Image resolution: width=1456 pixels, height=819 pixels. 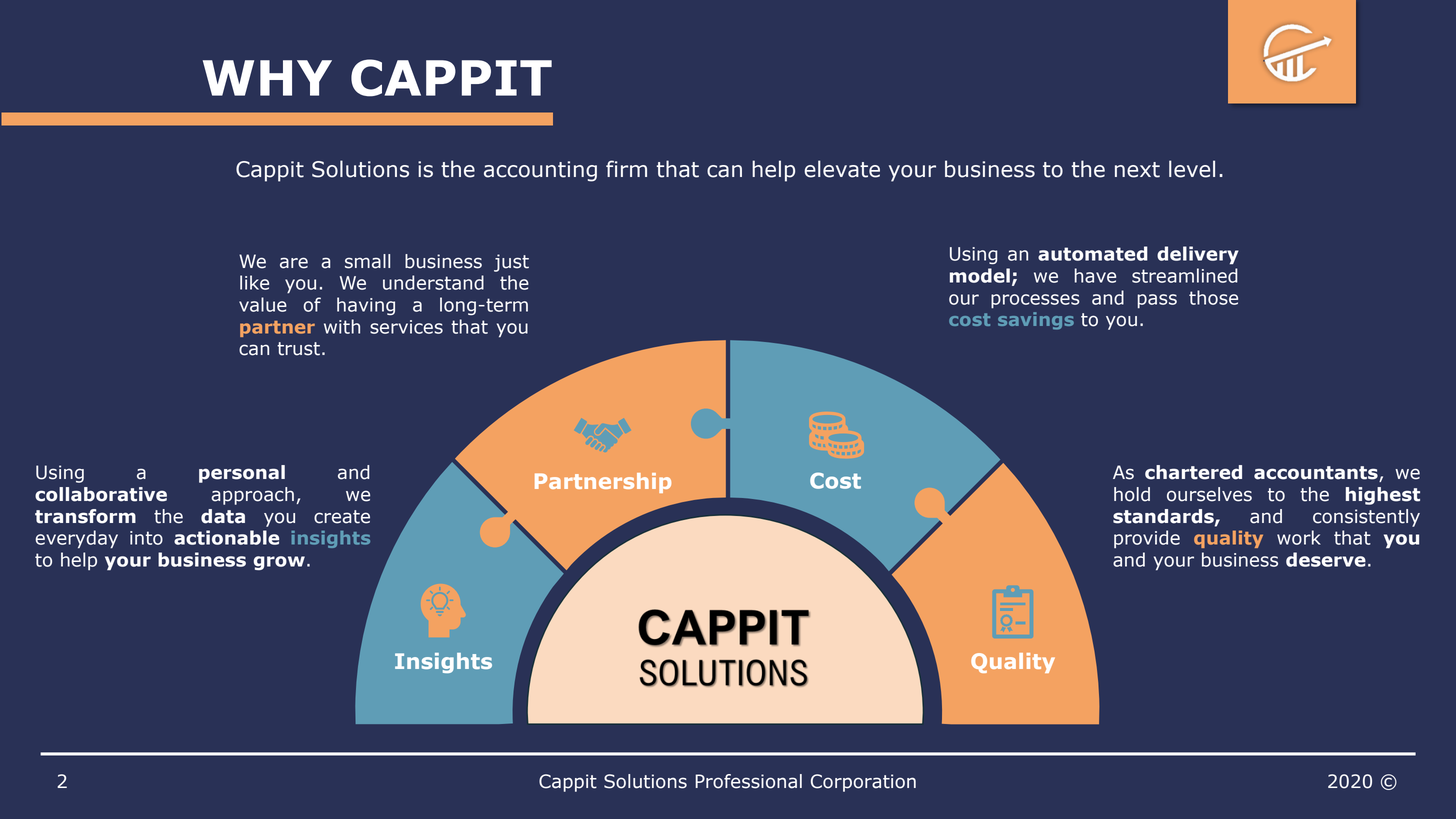 I want to click on are, so click(x=294, y=263).
